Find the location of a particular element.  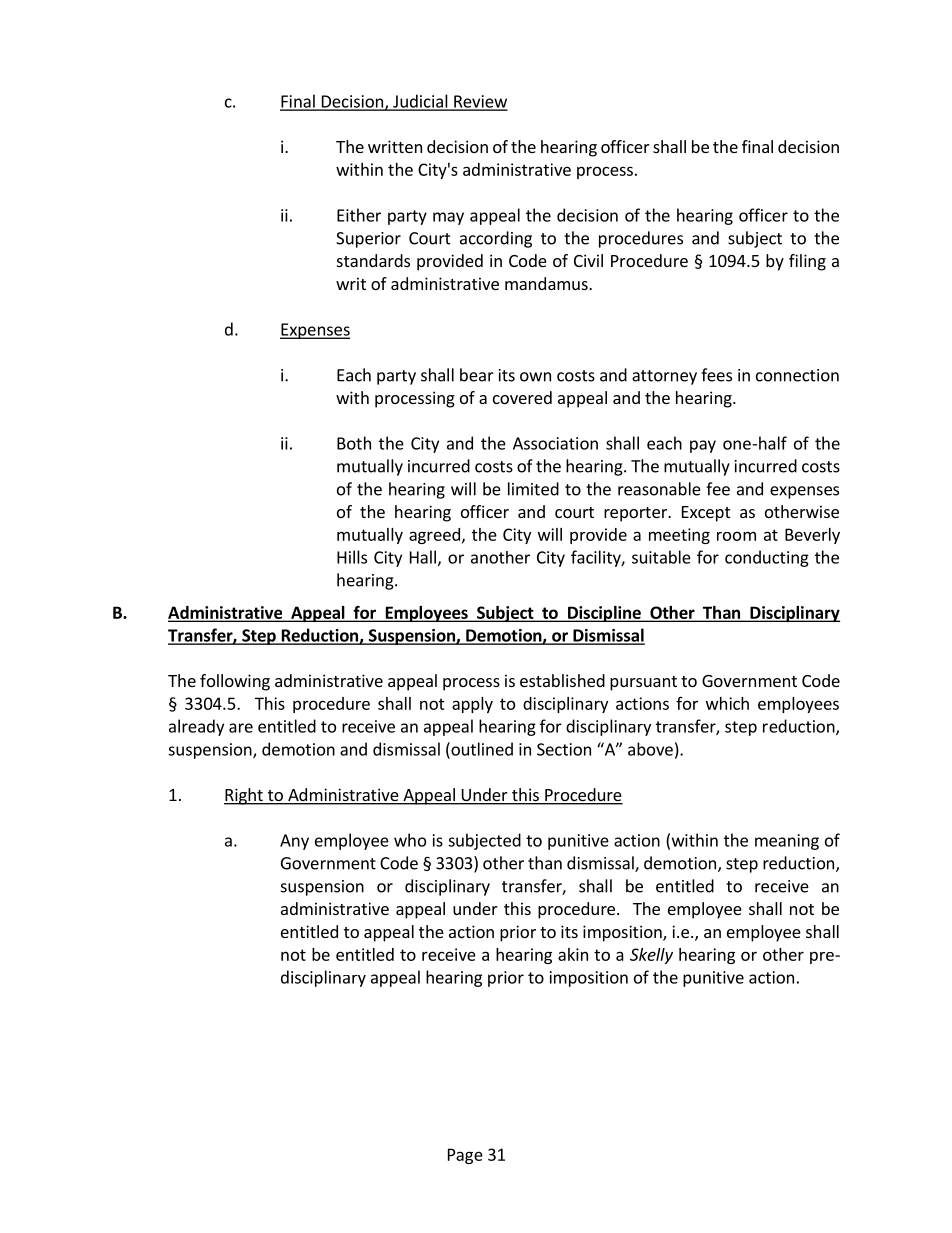

following is located at coordinates (235, 682).
